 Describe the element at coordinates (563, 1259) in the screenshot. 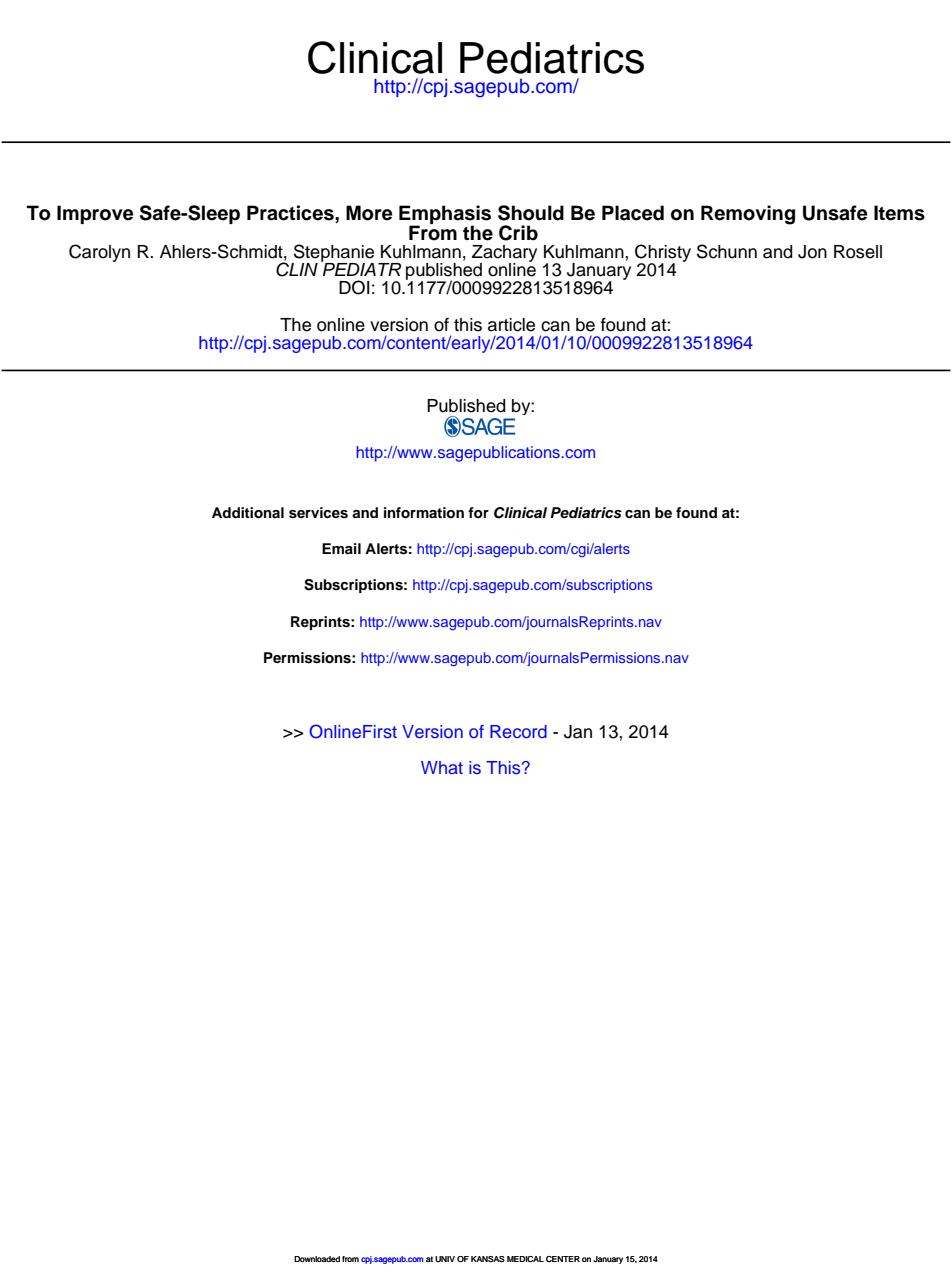

I see `CENTER` at that location.
